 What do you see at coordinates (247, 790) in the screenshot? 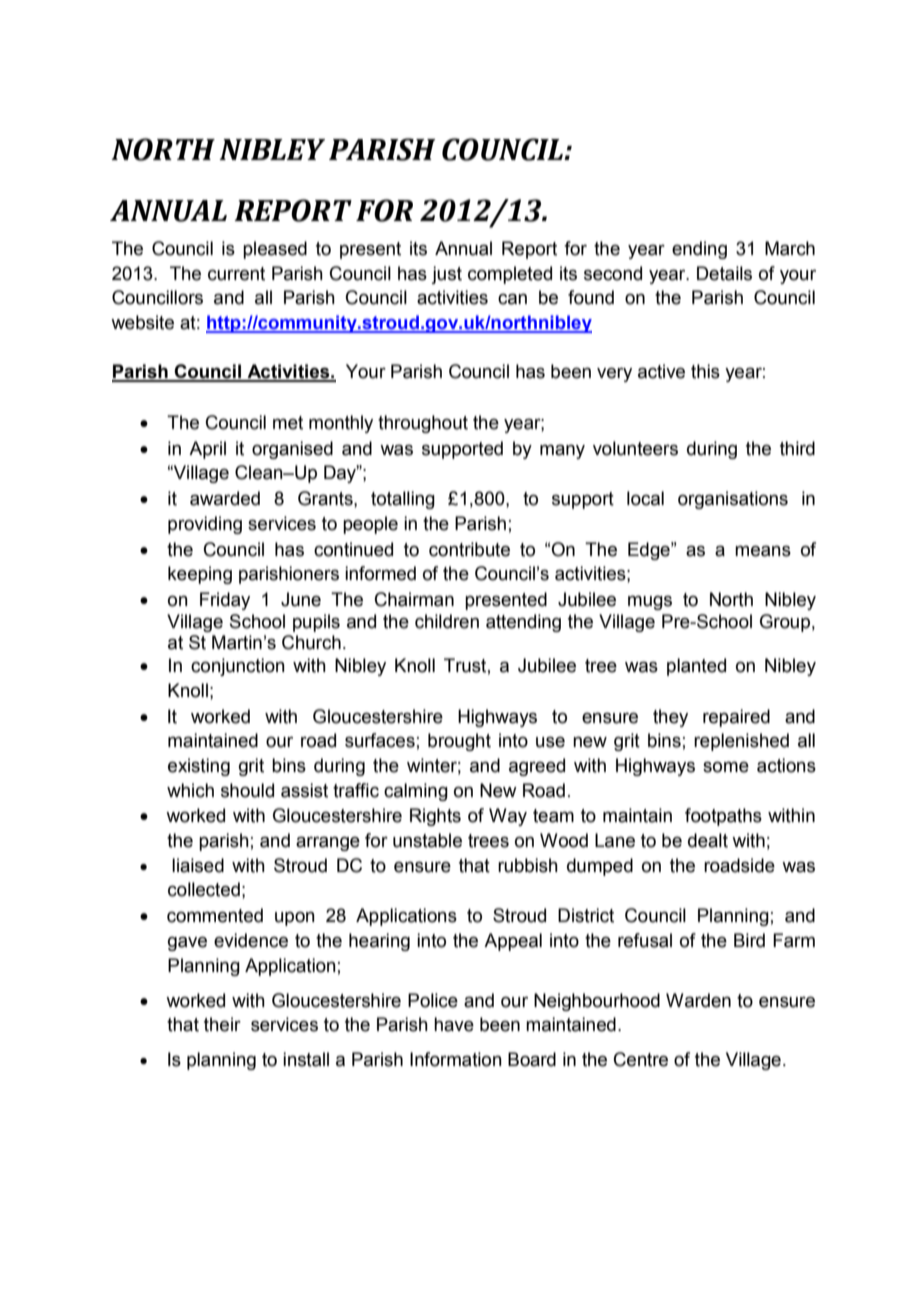
I see `should` at bounding box center [247, 790].
